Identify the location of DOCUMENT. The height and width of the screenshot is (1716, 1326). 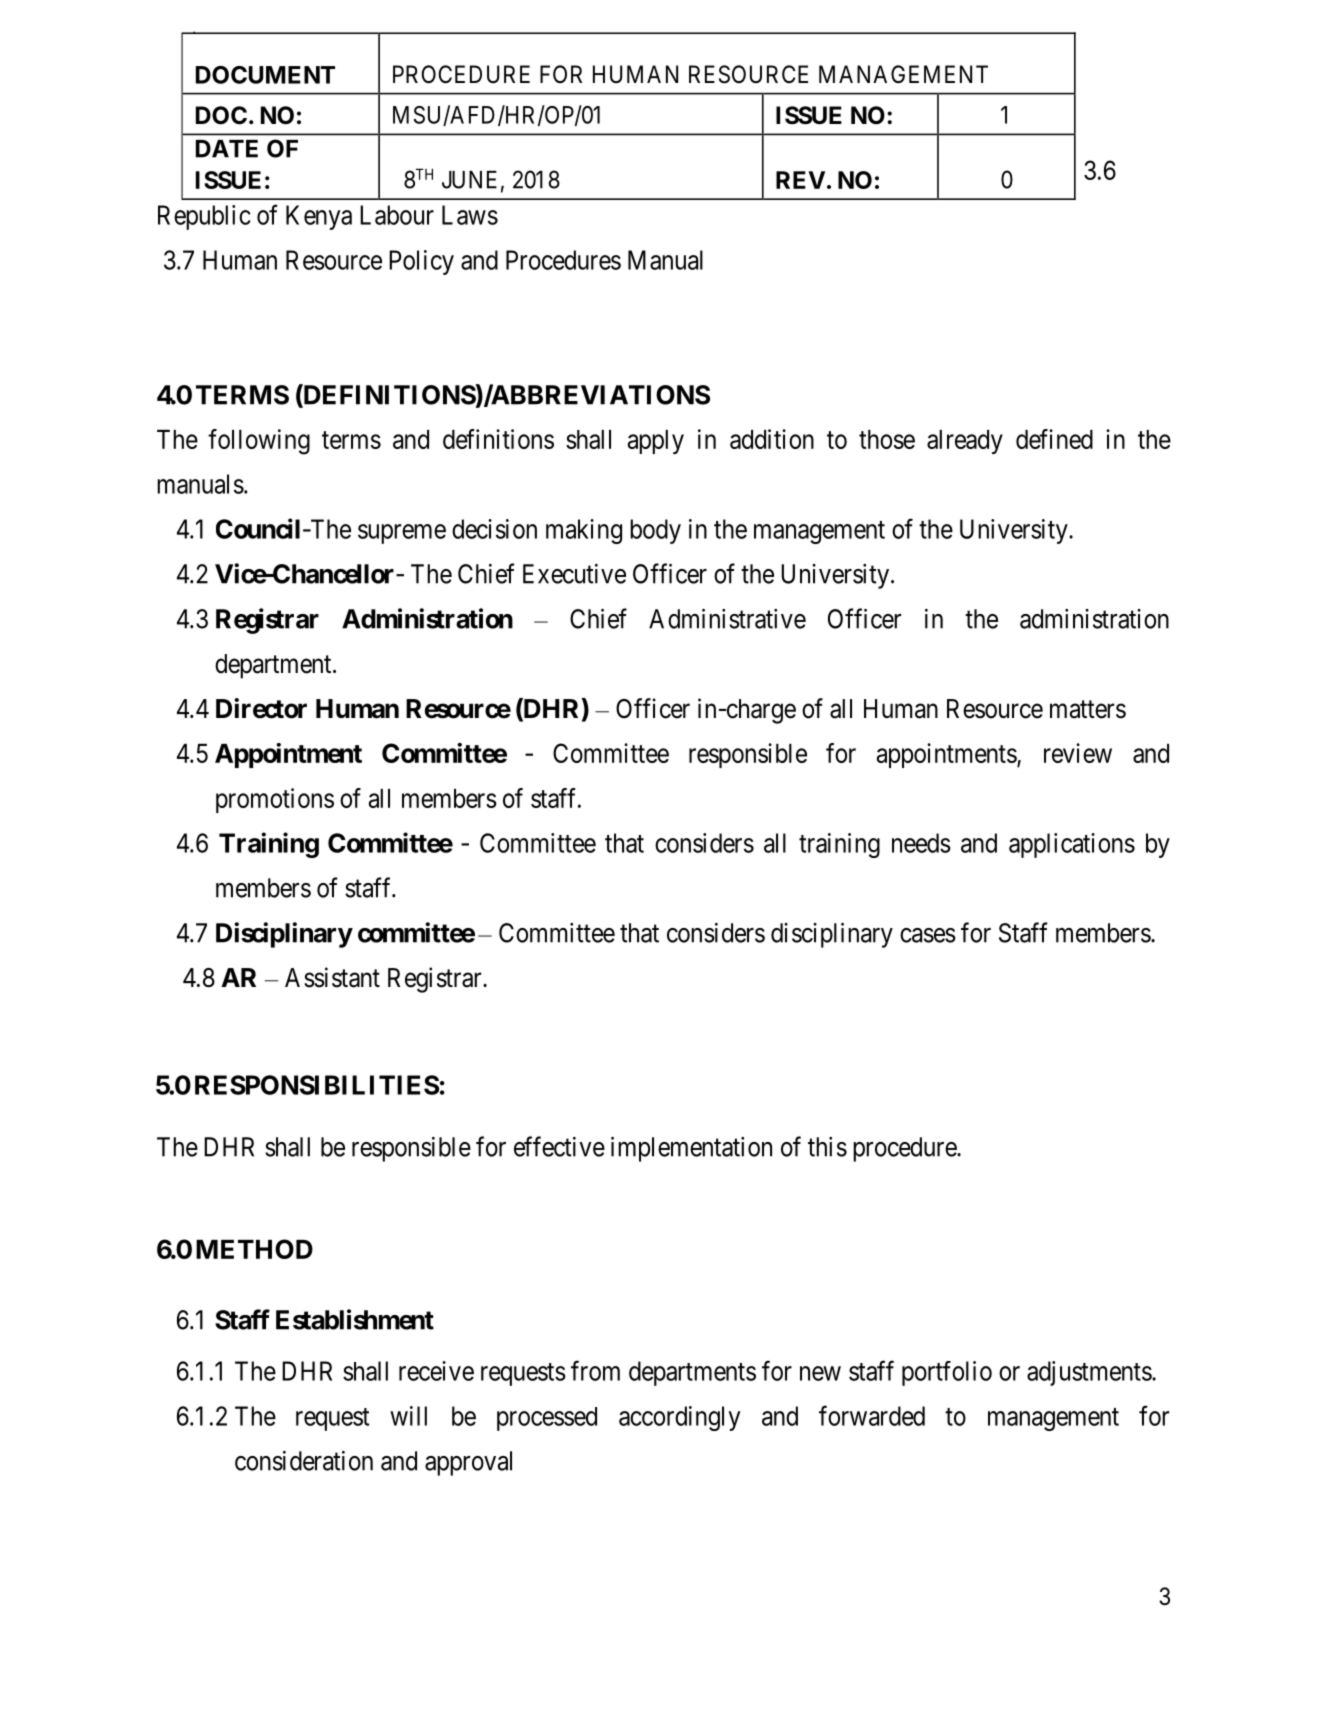
(265, 75).
